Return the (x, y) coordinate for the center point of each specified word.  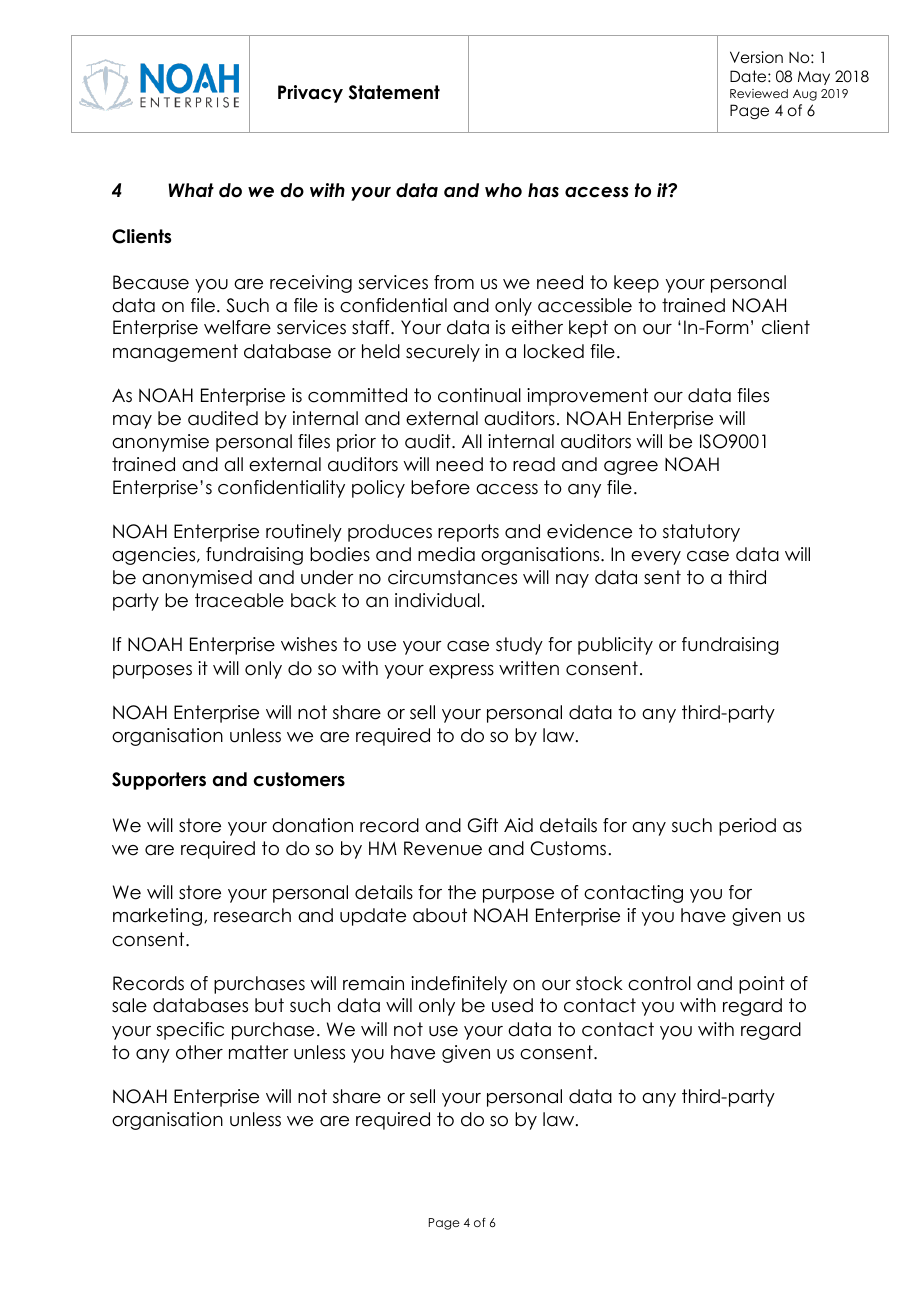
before (440, 487)
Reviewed (759, 93)
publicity (615, 646)
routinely (304, 533)
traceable (239, 600)
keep (636, 284)
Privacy (310, 94)
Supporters (159, 781)
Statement (394, 92)
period (747, 827)
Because (151, 282)
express (461, 672)
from (454, 282)
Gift (483, 825)
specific (190, 1031)
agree (631, 468)
